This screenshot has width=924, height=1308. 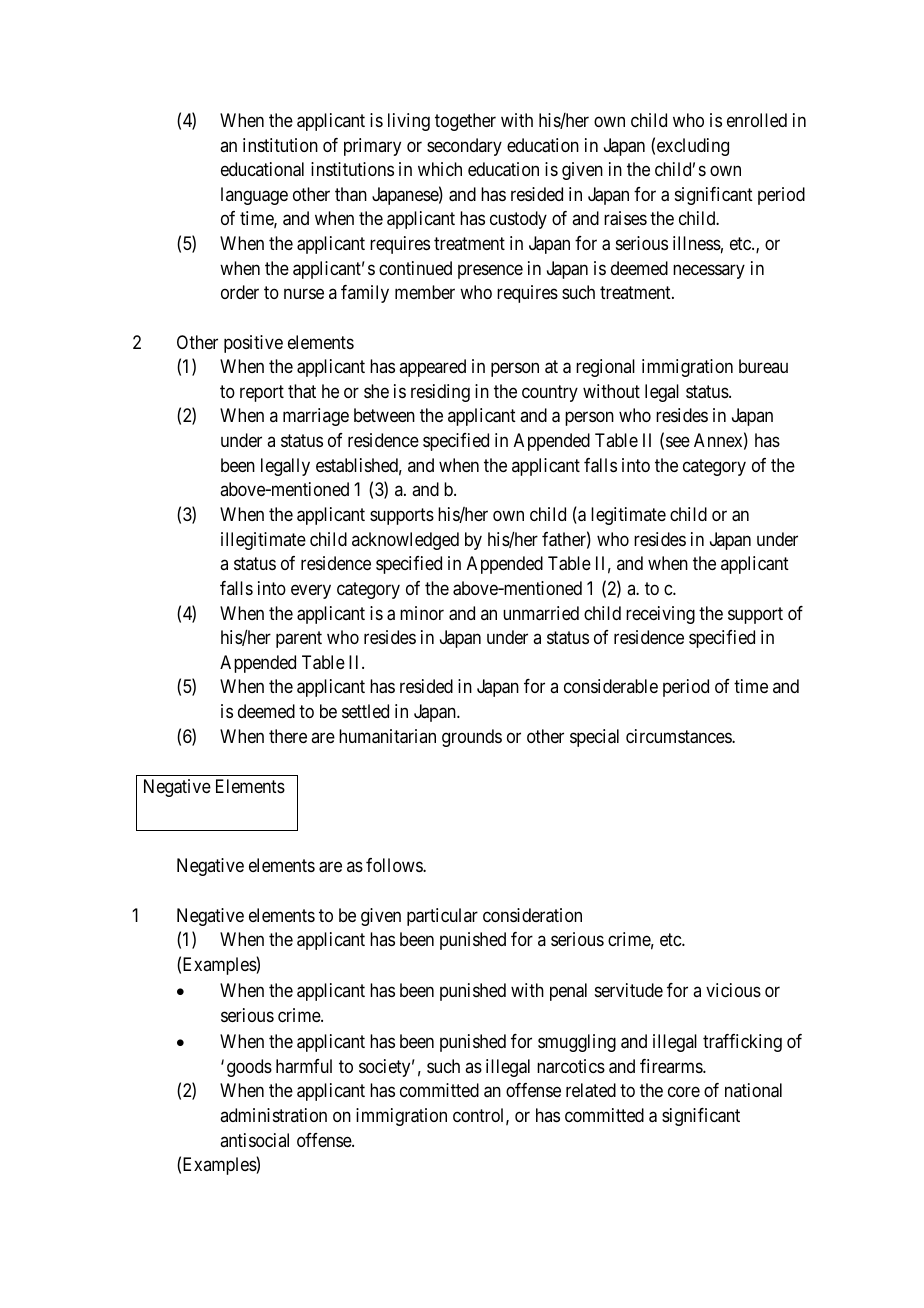 I want to click on parent, so click(x=299, y=639).
